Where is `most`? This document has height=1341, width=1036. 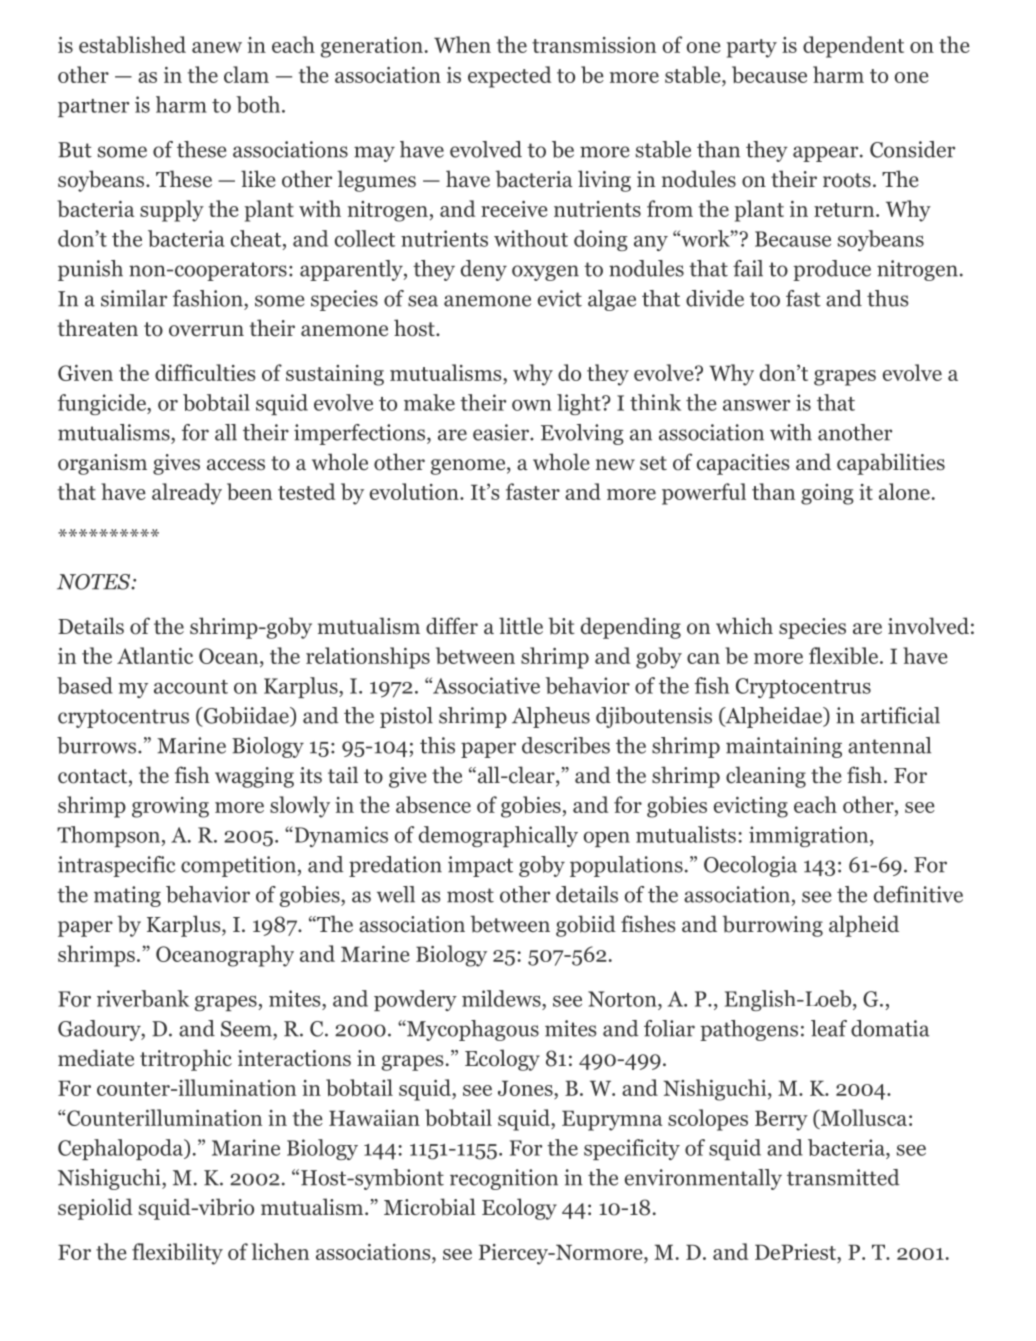 most is located at coordinates (470, 895).
